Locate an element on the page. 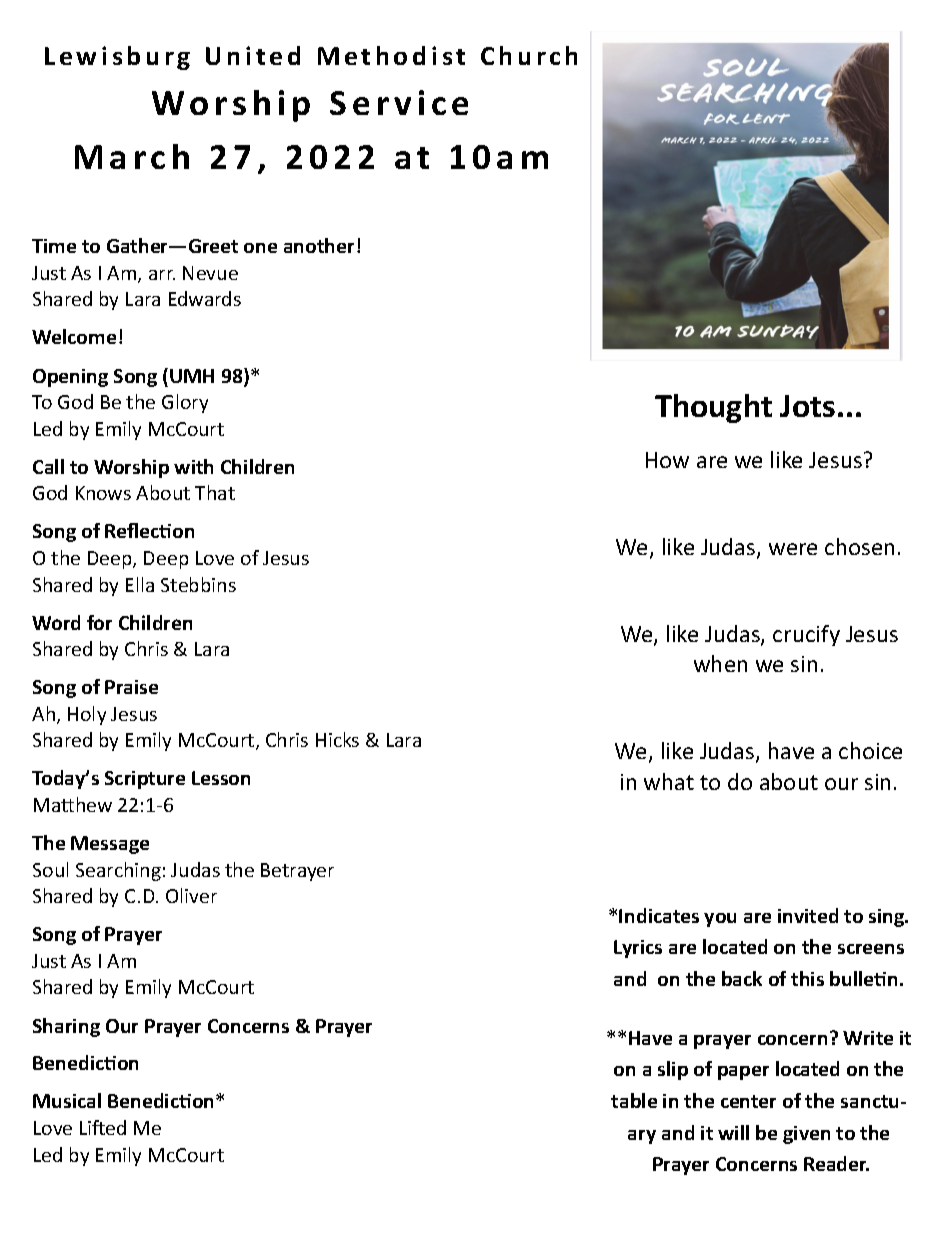 This image has height=1233, width=952. Lyrics is located at coordinates (638, 949).
